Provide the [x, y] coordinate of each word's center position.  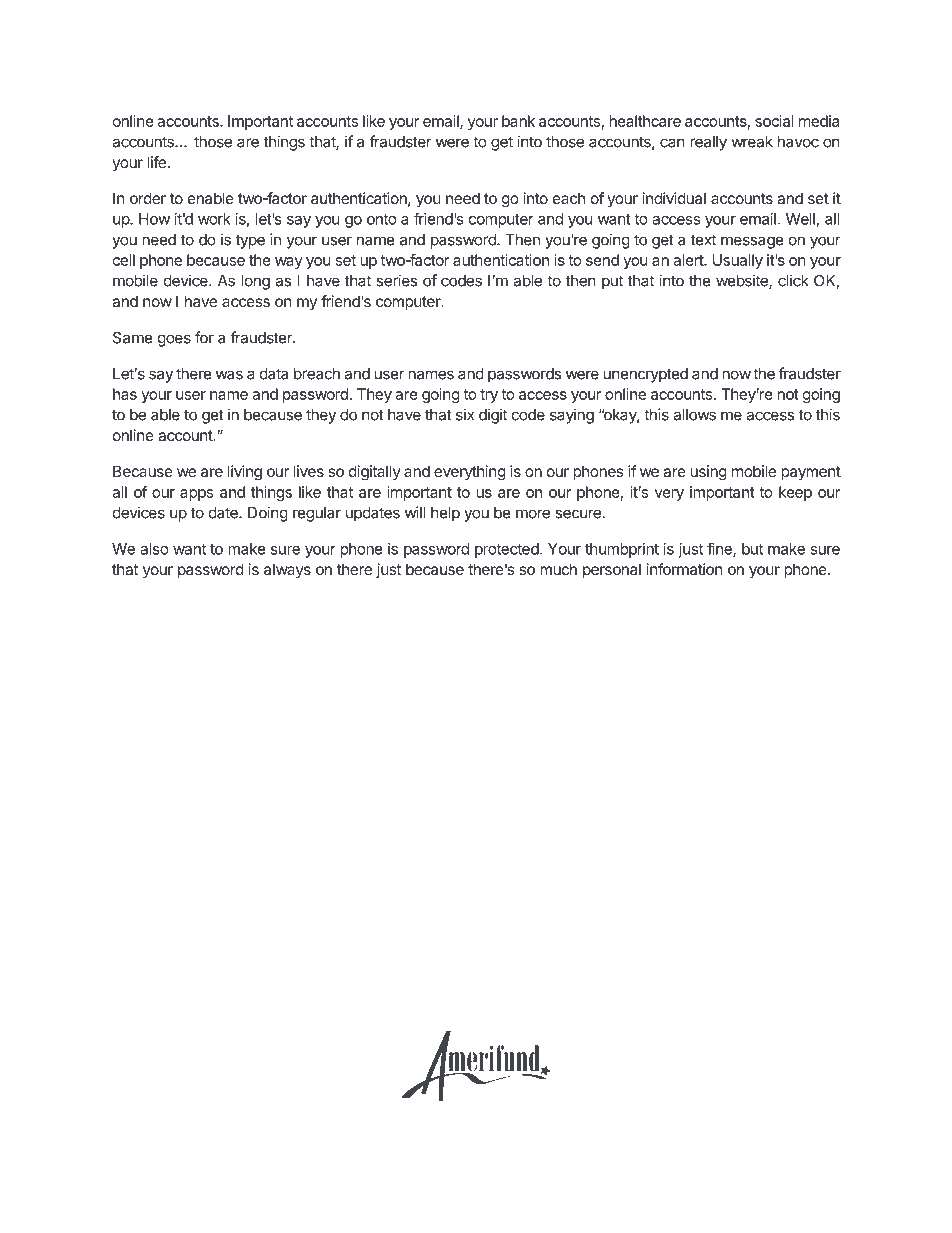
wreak [752, 142]
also [154, 549]
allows [694, 415]
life [157, 162]
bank [518, 121]
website [743, 281]
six [465, 414]
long [255, 282]
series [396, 280]
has [125, 394]
